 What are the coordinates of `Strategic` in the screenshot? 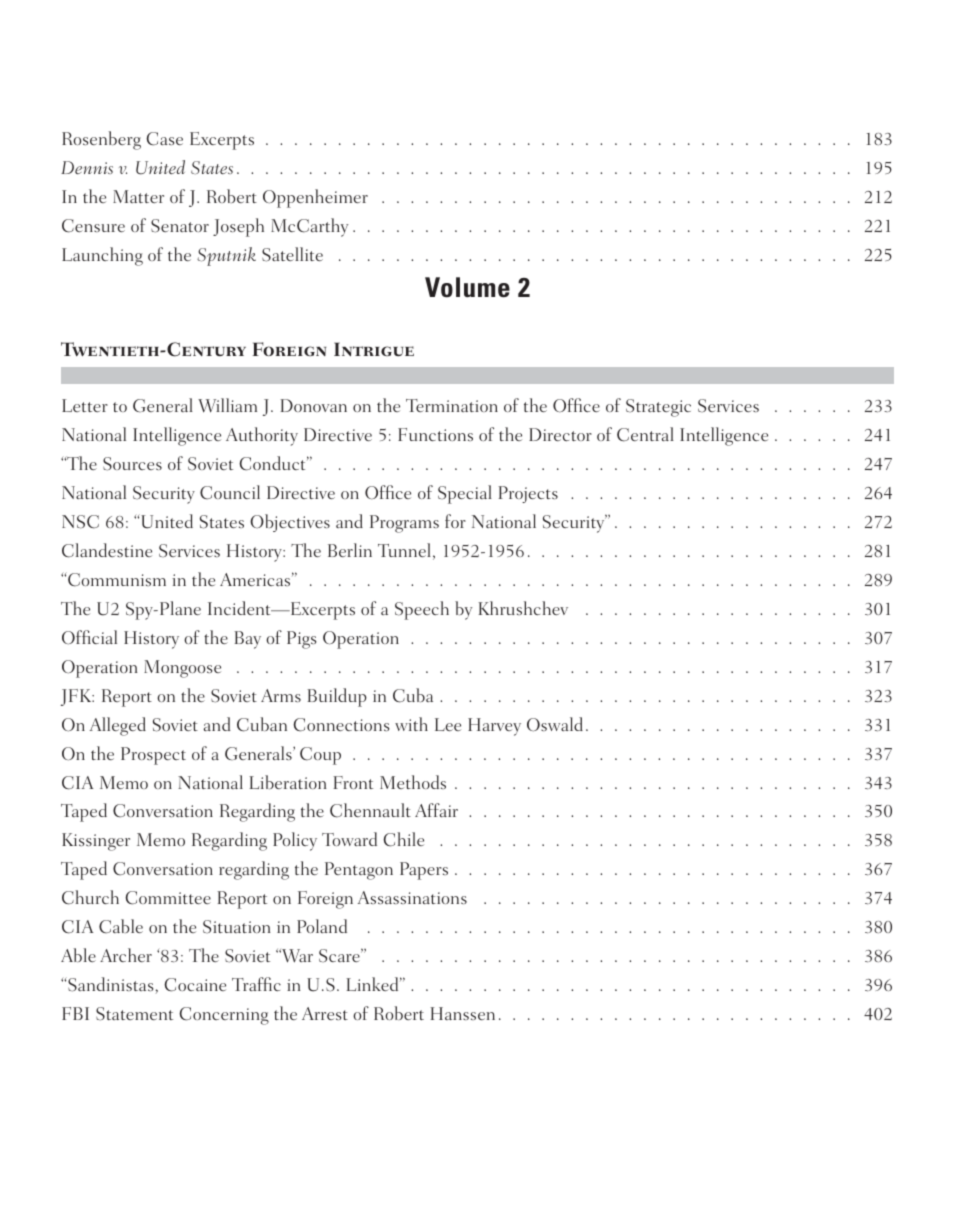 It's located at (658, 408).
